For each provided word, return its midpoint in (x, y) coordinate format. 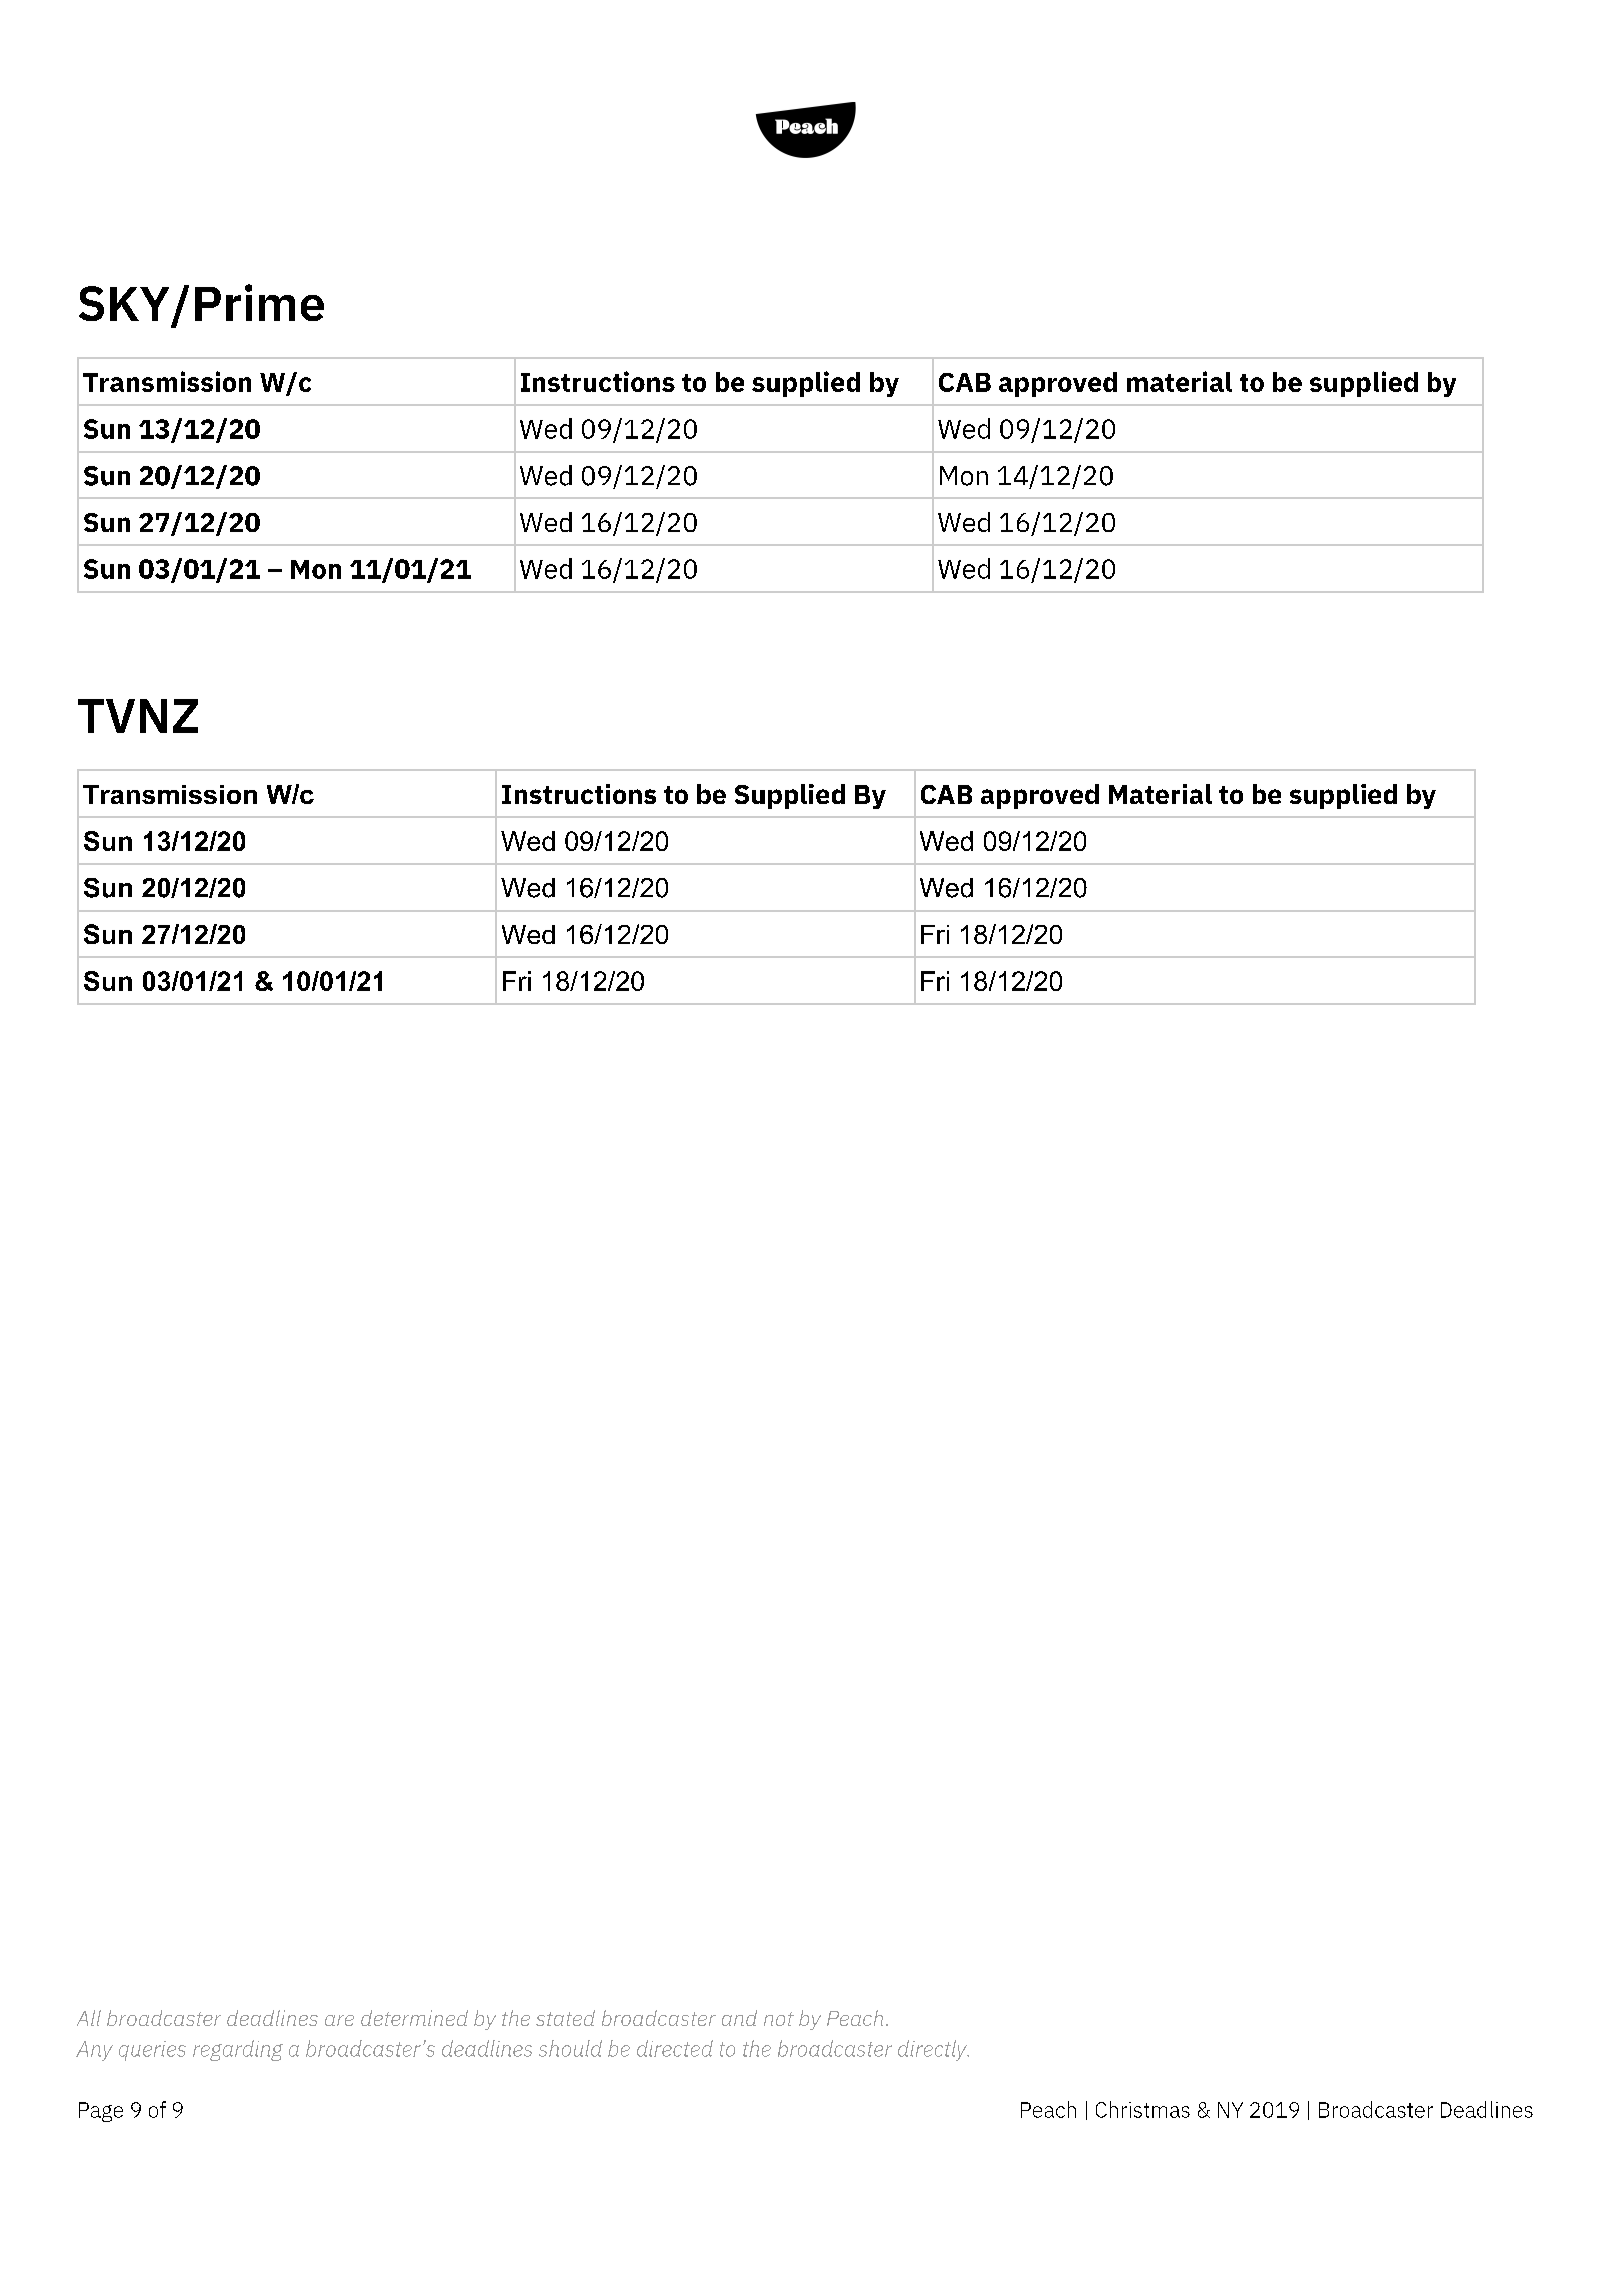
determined (414, 2018)
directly (933, 2050)
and (739, 2018)
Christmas (1143, 2109)
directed (675, 2048)
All (89, 2018)
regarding (238, 2050)
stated (565, 2018)
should (570, 2048)
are (339, 2020)
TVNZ (138, 716)
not (779, 2019)
